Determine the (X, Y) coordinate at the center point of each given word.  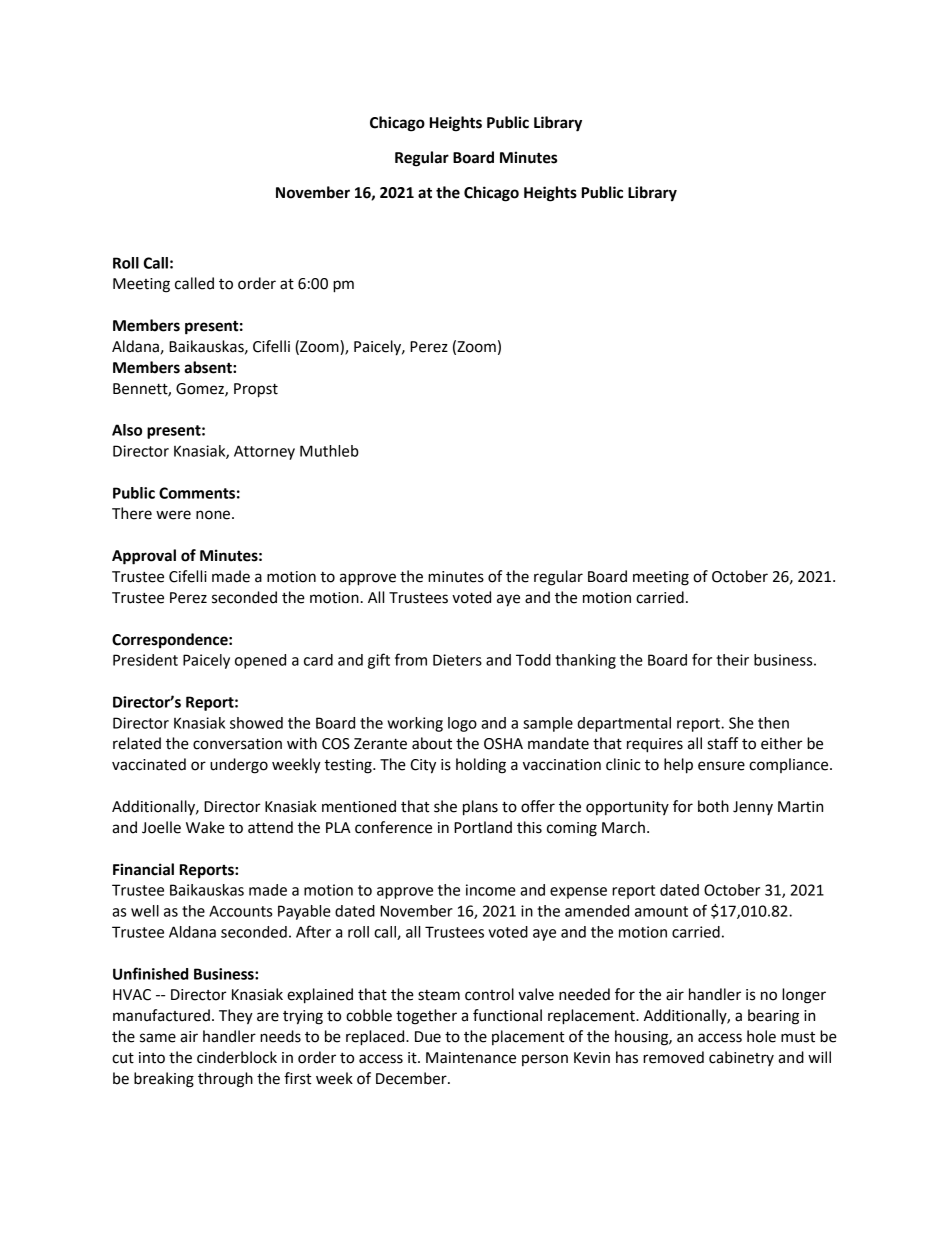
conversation (237, 744)
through (225, 1080)
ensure (721, 766)
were (173, 515)
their (732, 660)
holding (481, 766)
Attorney (264, 452)
